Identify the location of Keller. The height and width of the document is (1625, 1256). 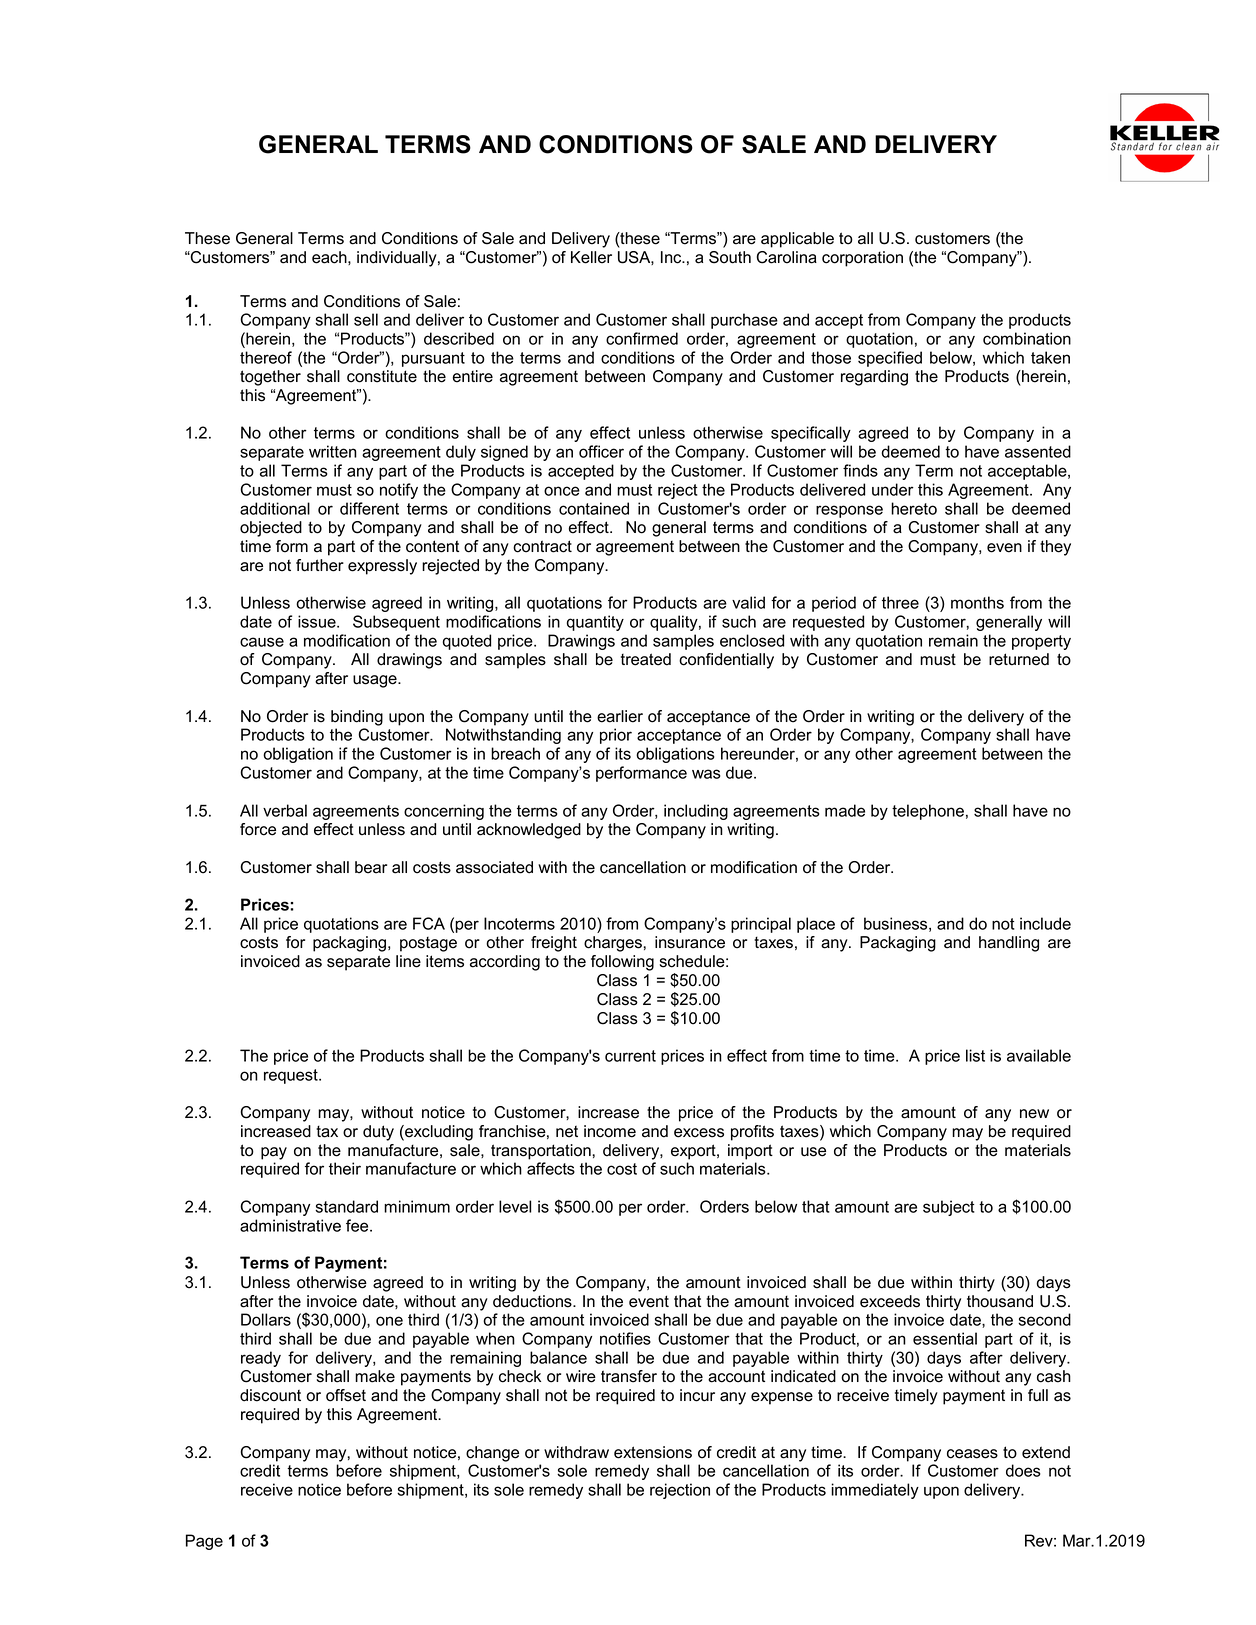
(591, 257).
